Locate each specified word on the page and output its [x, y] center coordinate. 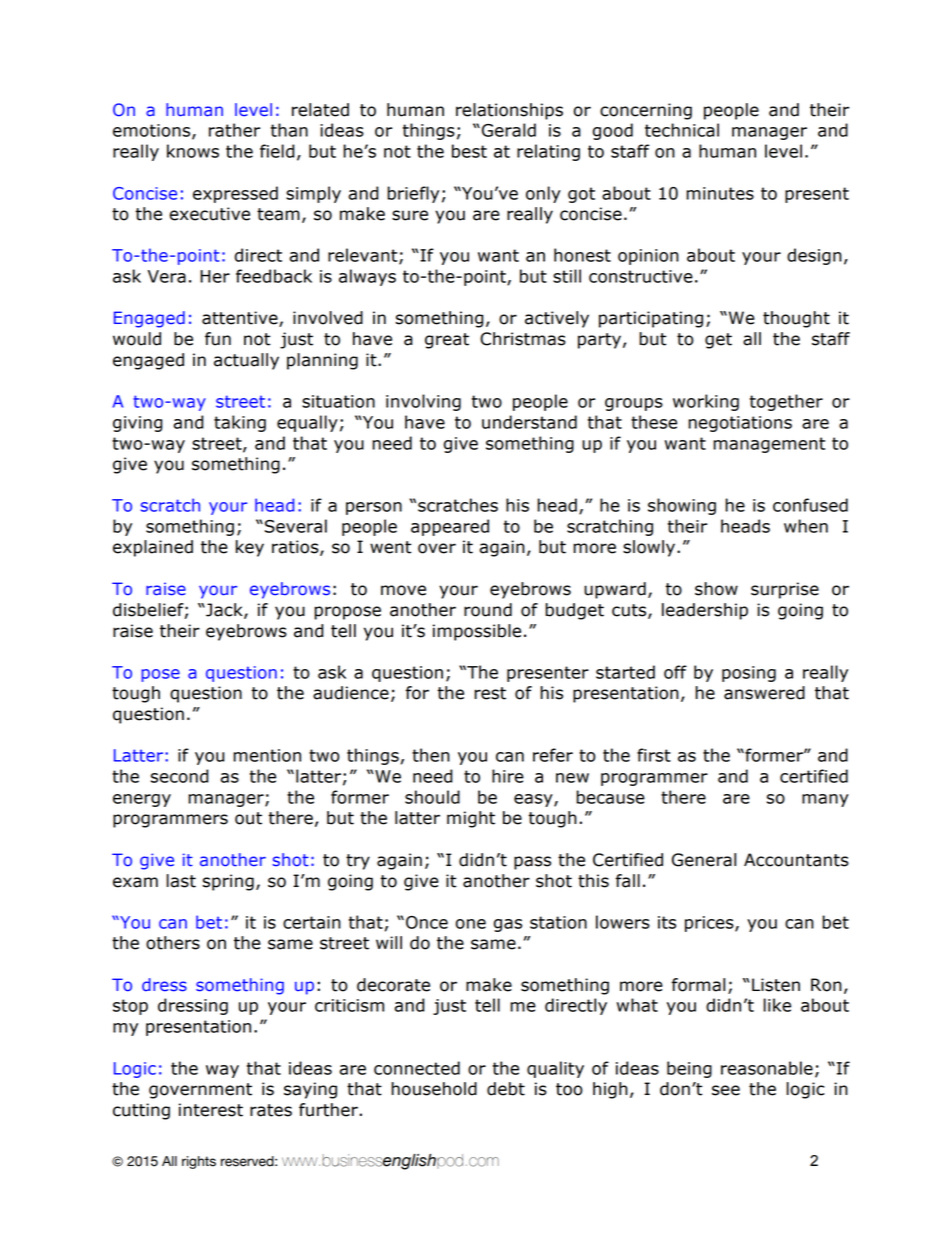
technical [682, 130]
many [825, 800]
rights [199, 1162]
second [180, 776]
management [769, 445]
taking [240, 423]
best [469, 151]
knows [193, 151]
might [471, 819]
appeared [450, 527]
